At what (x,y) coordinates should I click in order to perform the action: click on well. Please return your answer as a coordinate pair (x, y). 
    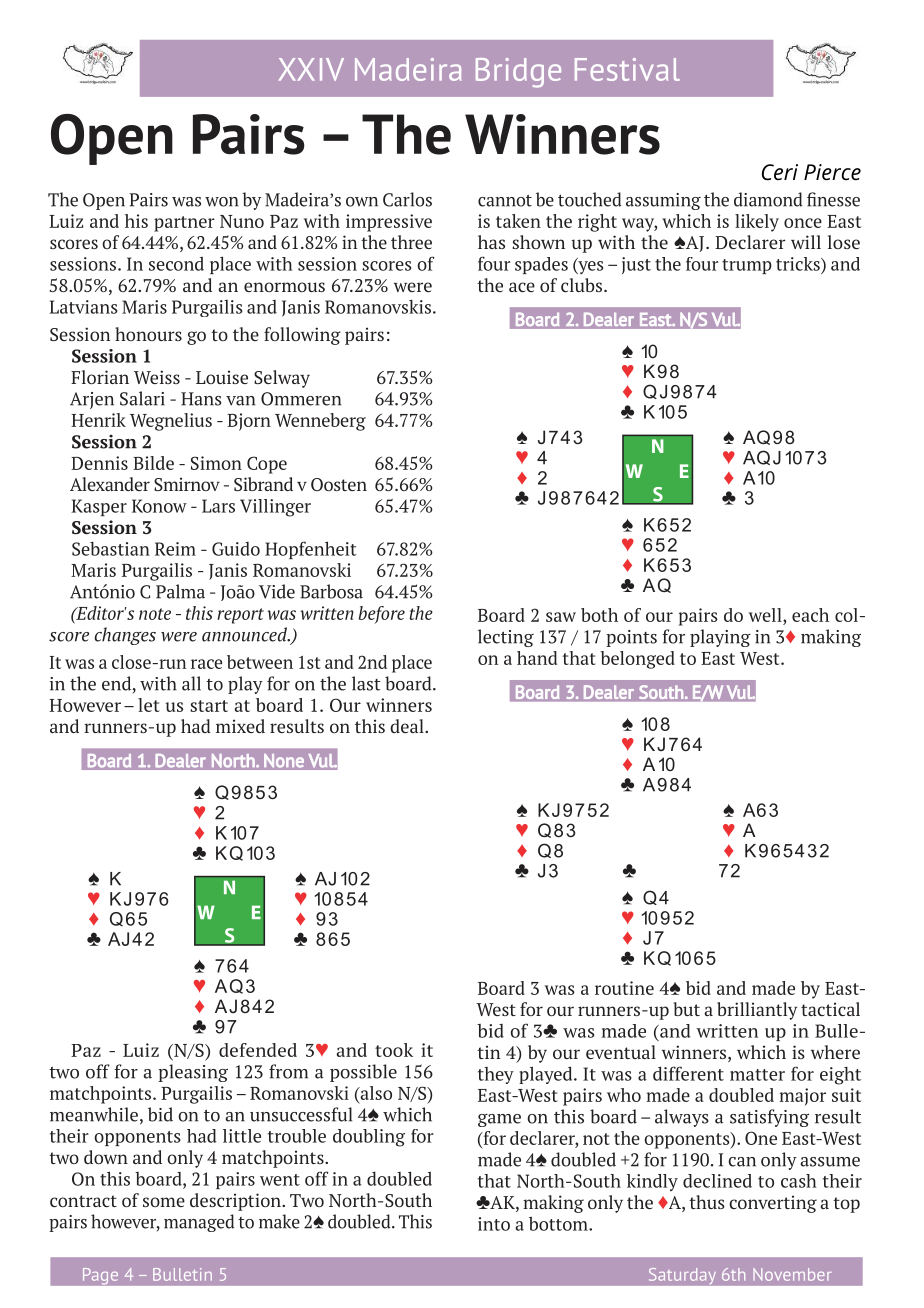
    Looking at the image, I should click on (766, 616).
